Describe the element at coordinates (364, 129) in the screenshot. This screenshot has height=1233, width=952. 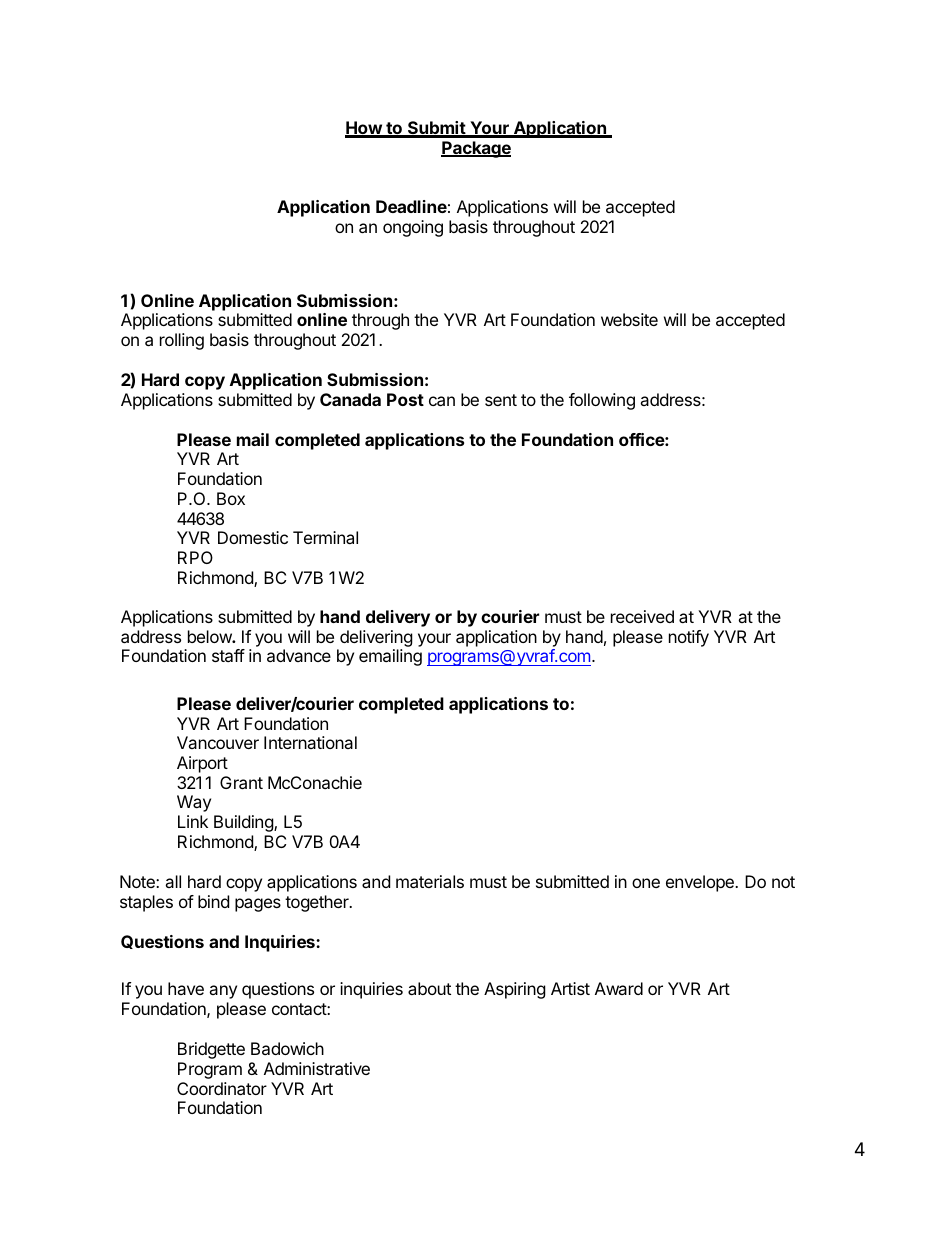
I see `How` at that location.
